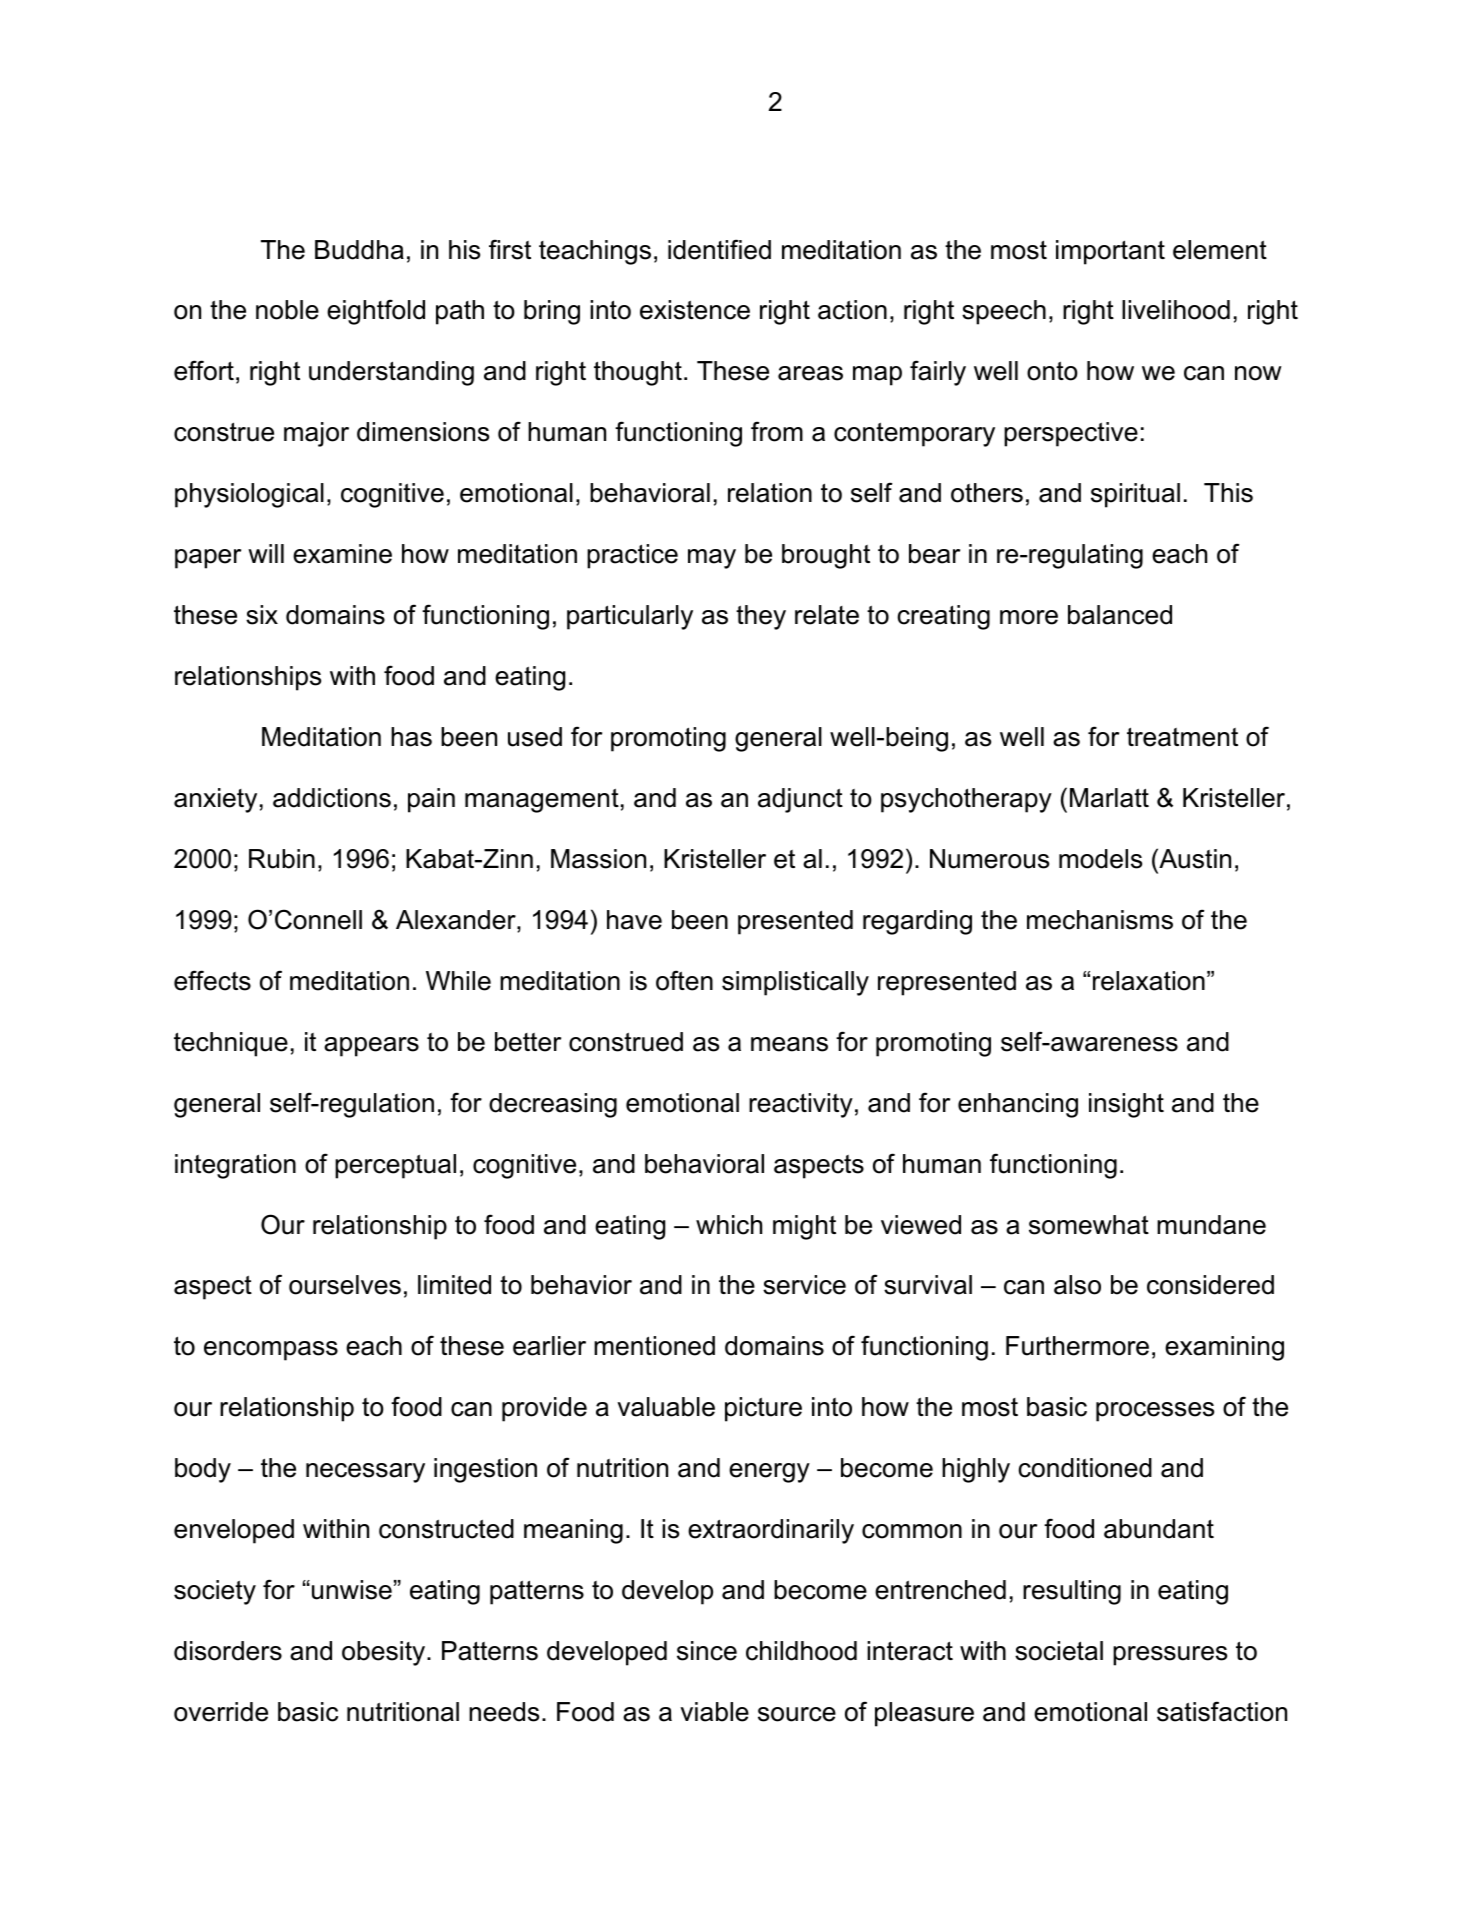  Describe the element at coordinates (695, 310) in the document. I see `existence` at that location.
